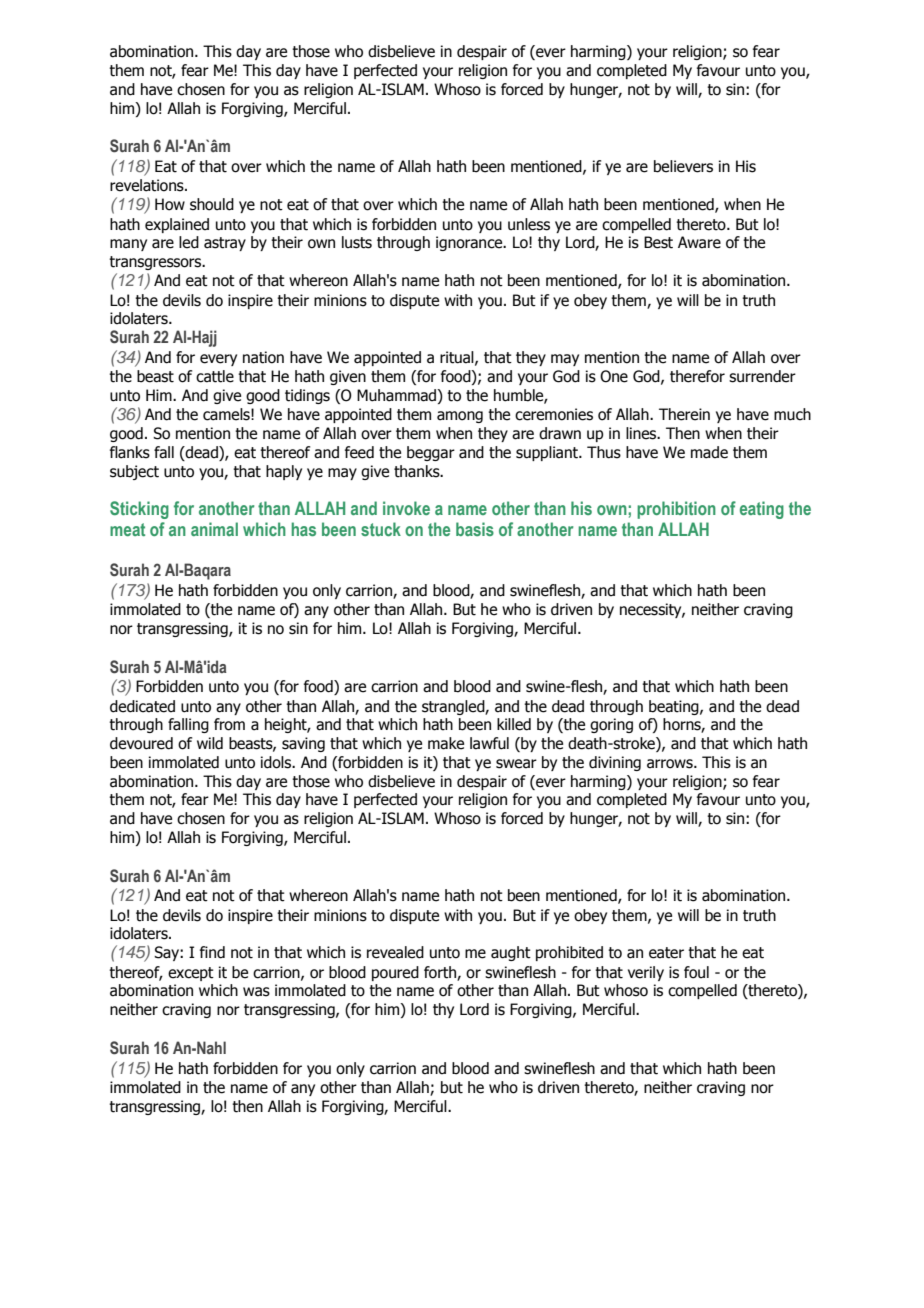  I want to click on among, so click(460, 417).
